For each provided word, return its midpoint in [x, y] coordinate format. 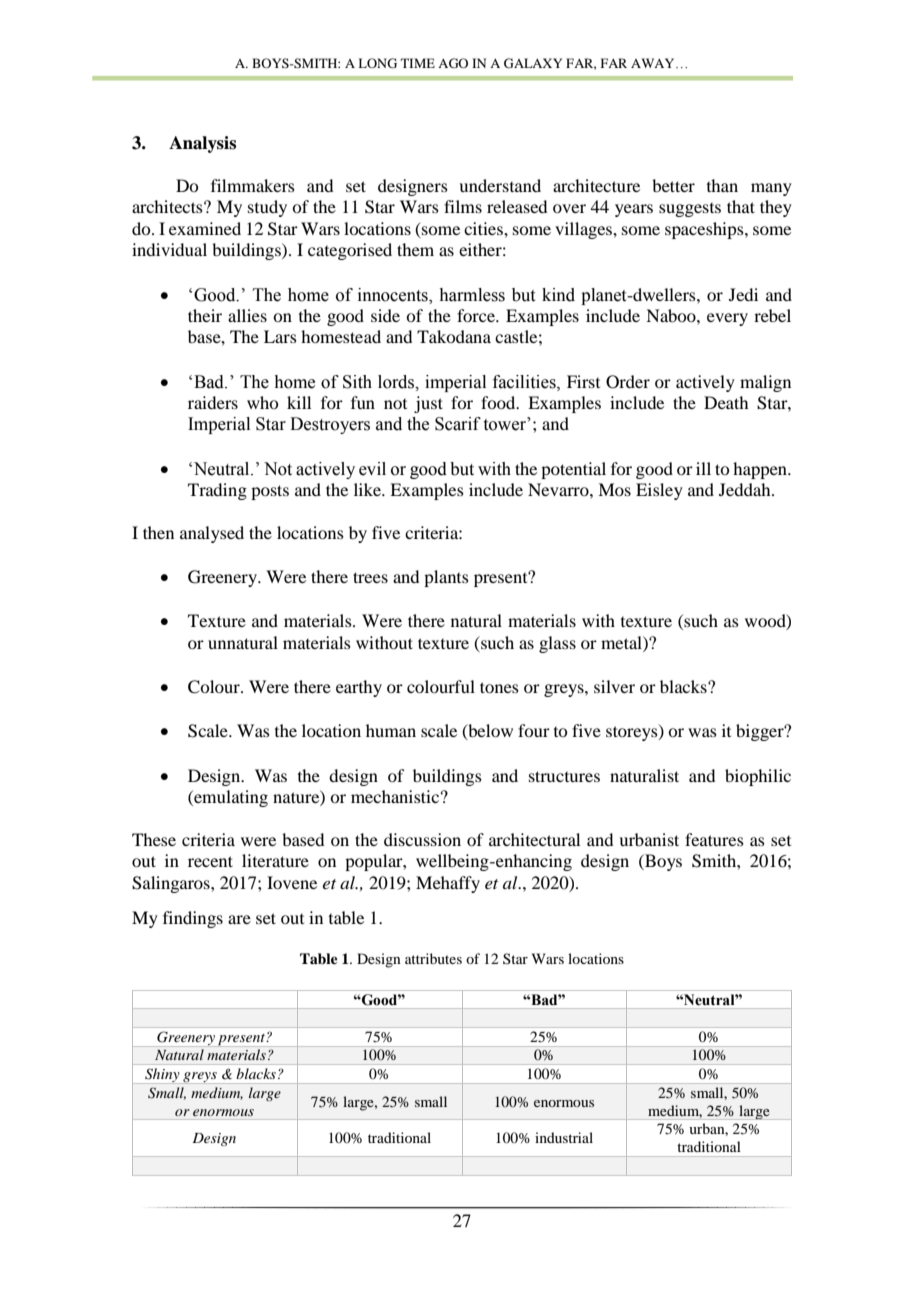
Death [726, 402]
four [534, 730]
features [714, 839]
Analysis [202, 144]
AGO [453, 63]
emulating [230, 798]
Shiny [162, 1076]
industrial [564, 1137]
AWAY [654, 63]
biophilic [758, 777]
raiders [213, 402]
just [428, 404]
